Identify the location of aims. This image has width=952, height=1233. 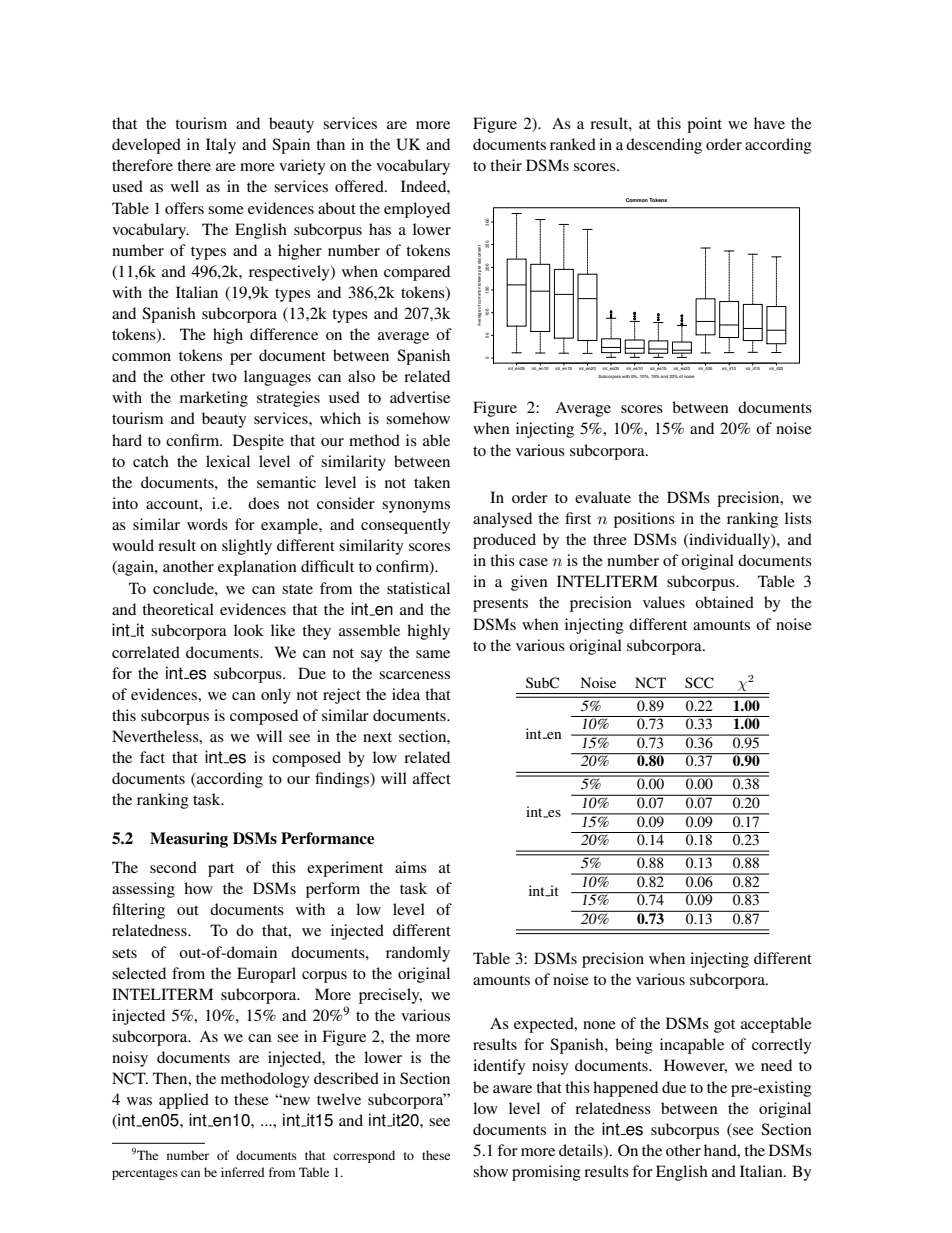
(411, 867).
